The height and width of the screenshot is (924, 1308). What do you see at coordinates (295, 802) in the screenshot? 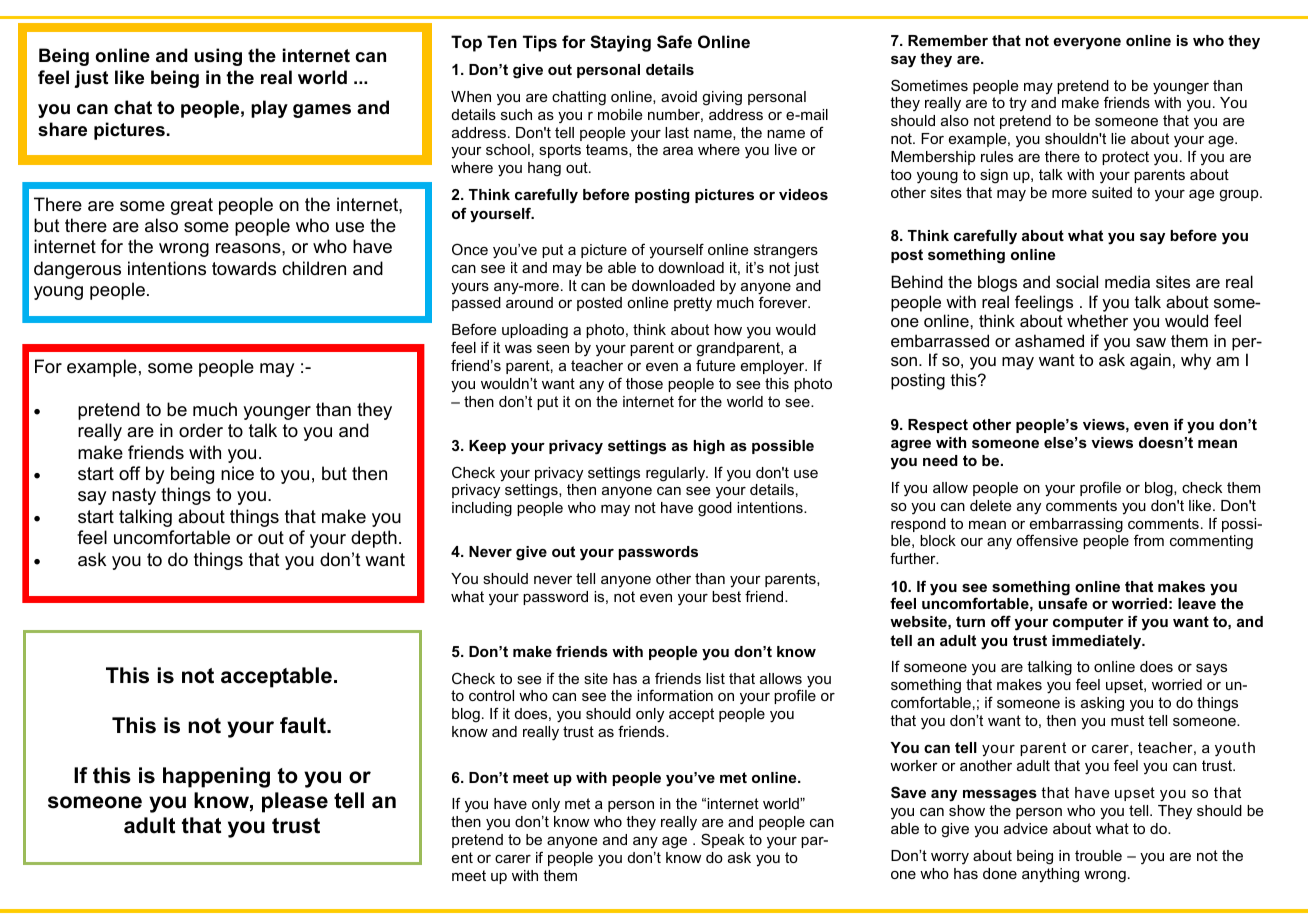
I see `please` at bounding box center [295, 802].
